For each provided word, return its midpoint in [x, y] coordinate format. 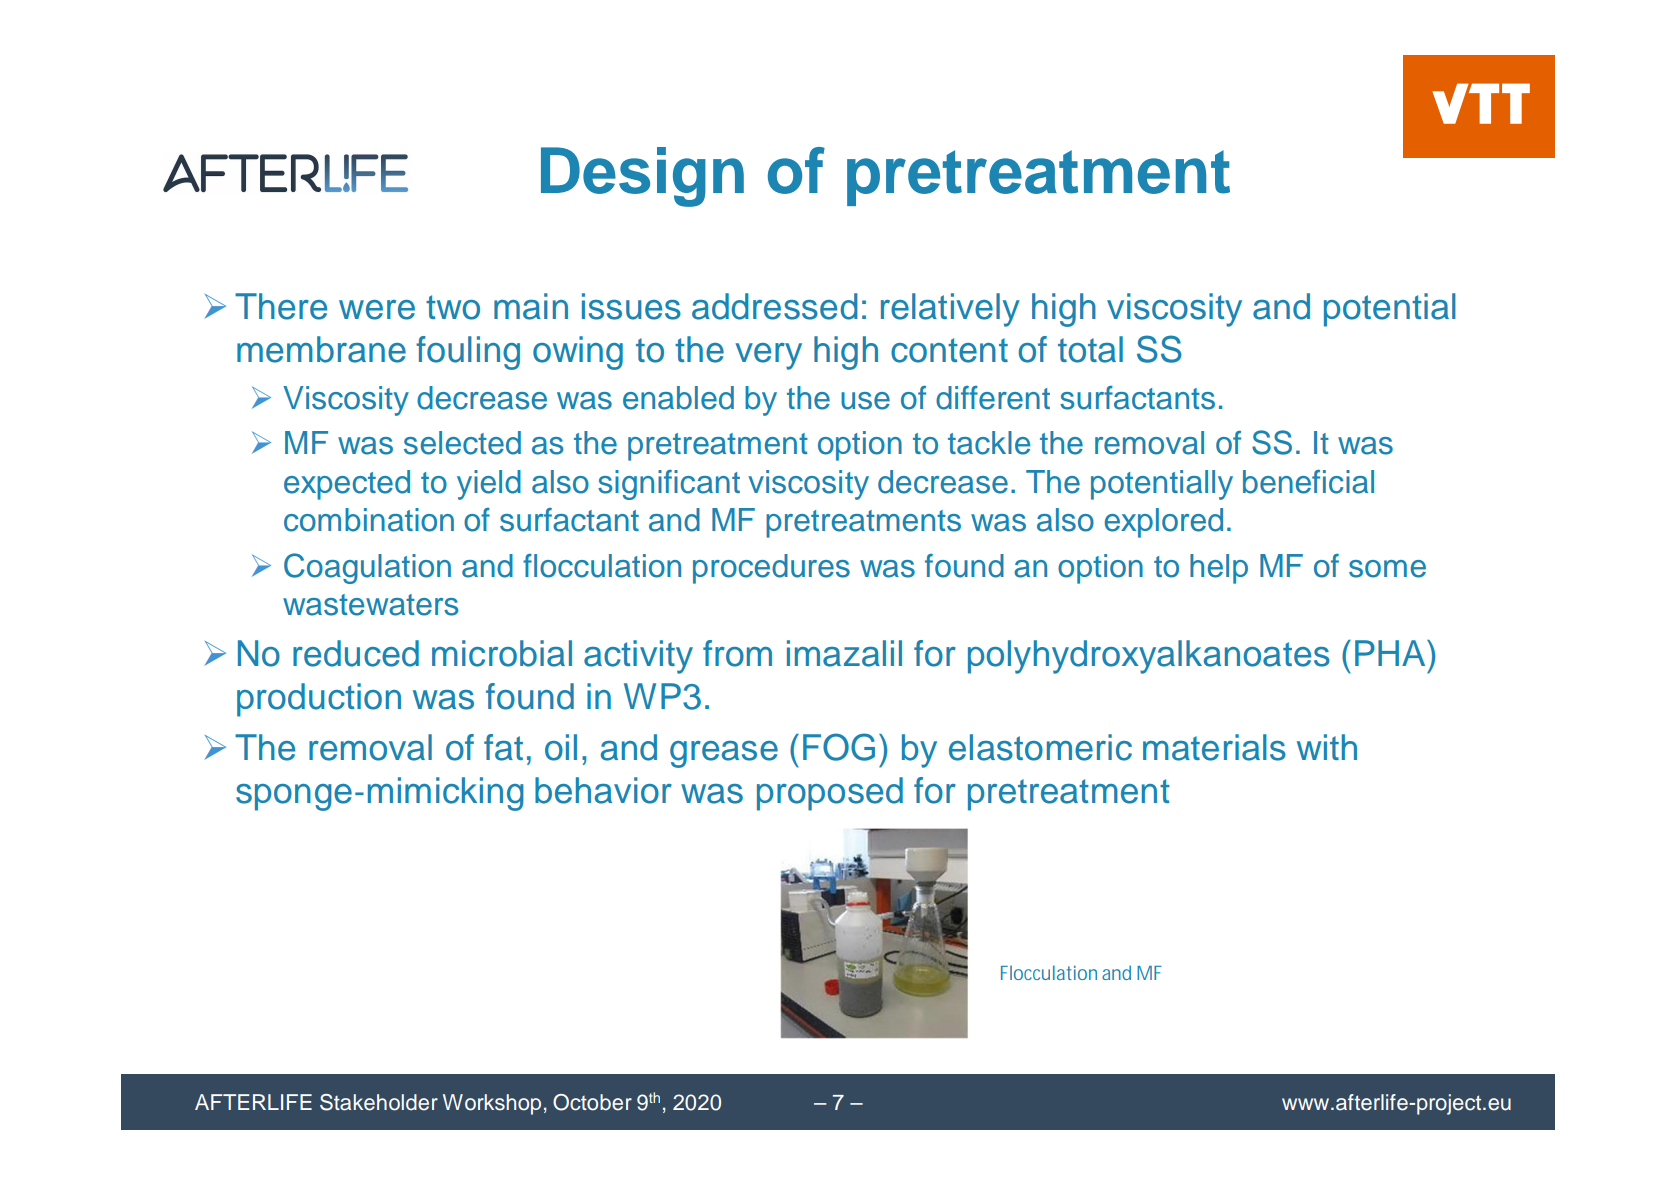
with [1327, 747]
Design [642, 177]
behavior [603, 790]
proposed [830, 794]
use [865, 401]
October [592, 1102]
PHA [1391, 653]
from [737, 653]
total [1090, 349]
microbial [502, 653]
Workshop [492, 1104]
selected [462, 443]
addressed [775, 306]
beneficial [1308, 482]
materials [1214, 747]
